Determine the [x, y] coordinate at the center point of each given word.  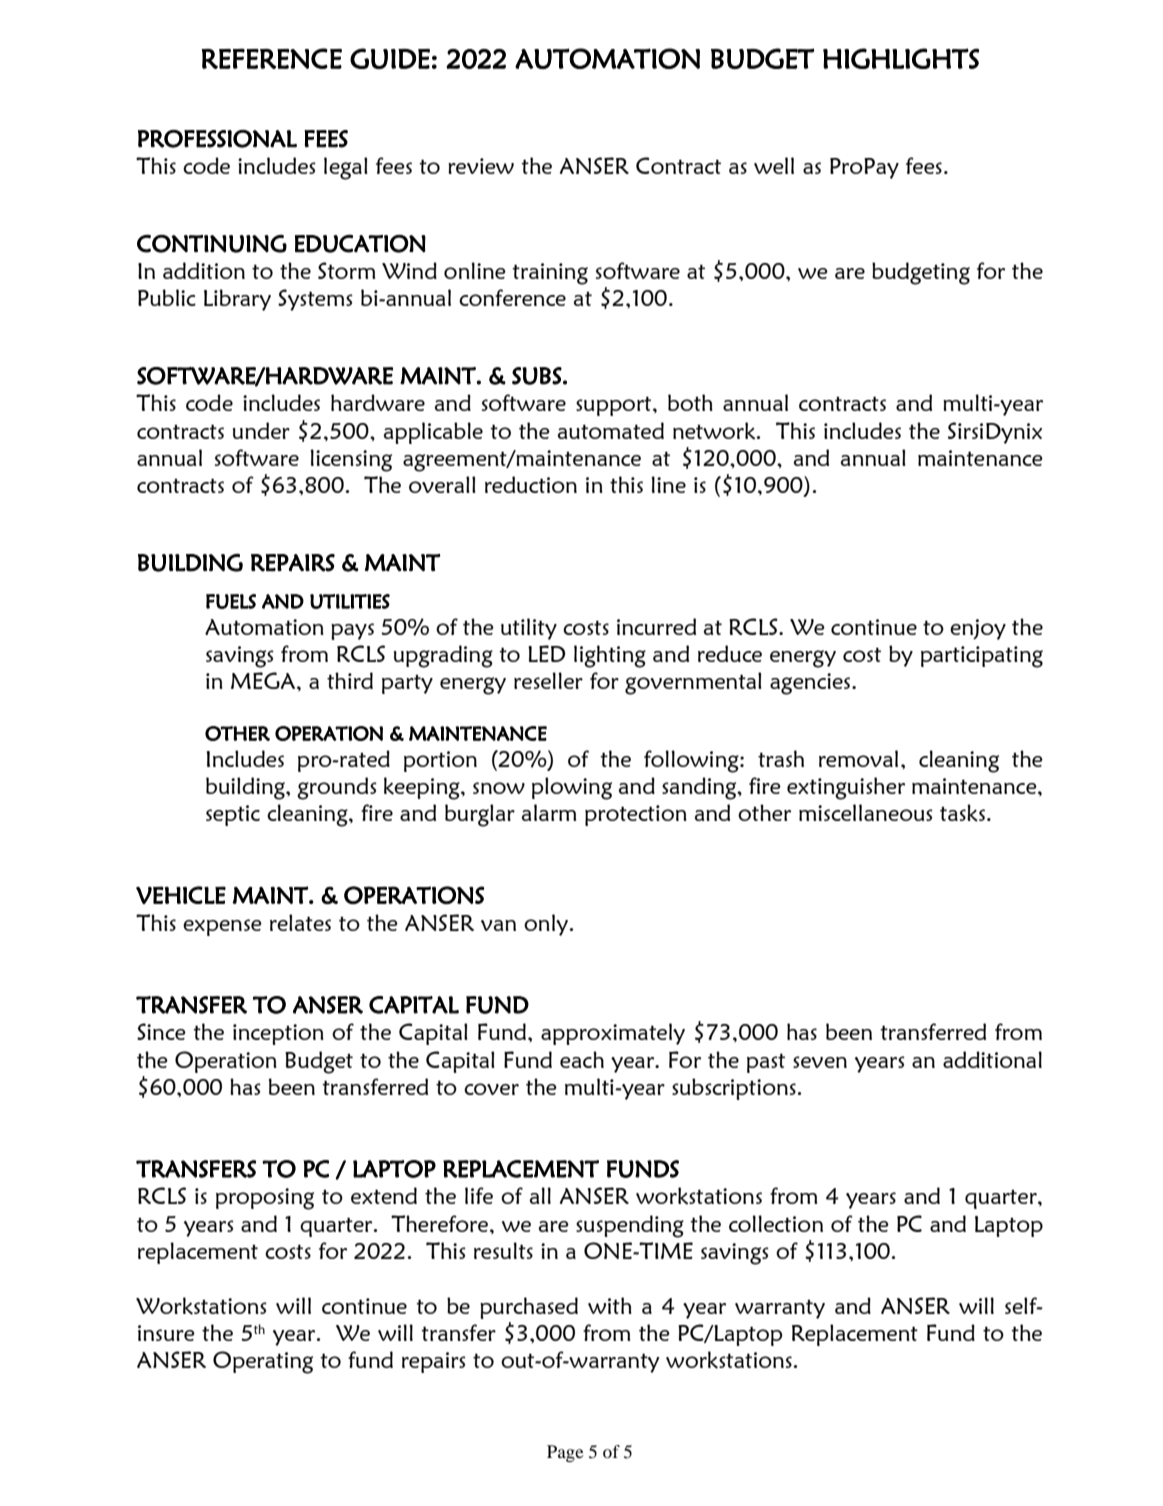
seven [820, 1062]
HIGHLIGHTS [901, 58]
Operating [263, 1362]
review [481, 166]
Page [565, 1453]
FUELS [231, 601]
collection [776, 1223]
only [547, 925]
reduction [531, 484]
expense [222, 927]
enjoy [978, 629]
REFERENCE [271, 58]
